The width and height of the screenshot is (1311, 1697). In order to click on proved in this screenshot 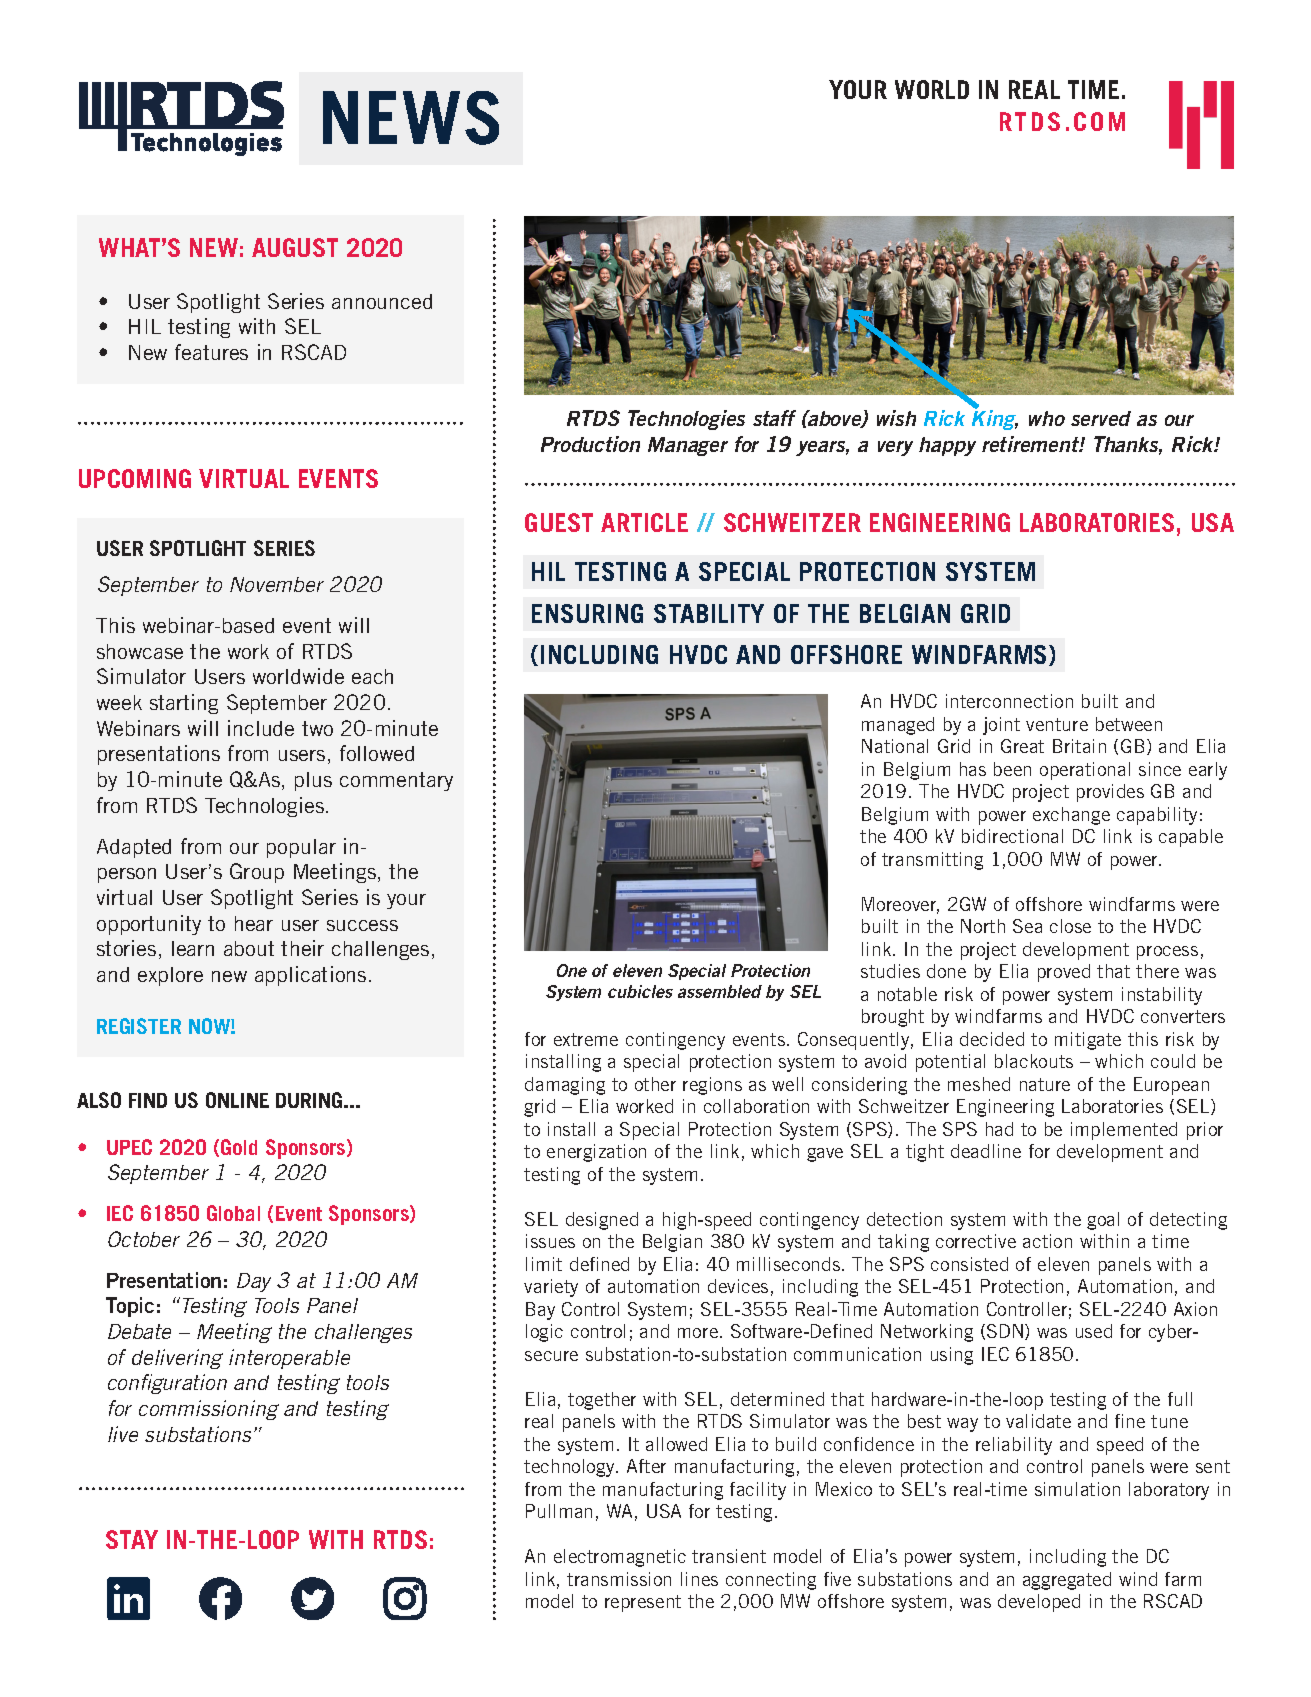, I will do `click(1064, 973)`.
